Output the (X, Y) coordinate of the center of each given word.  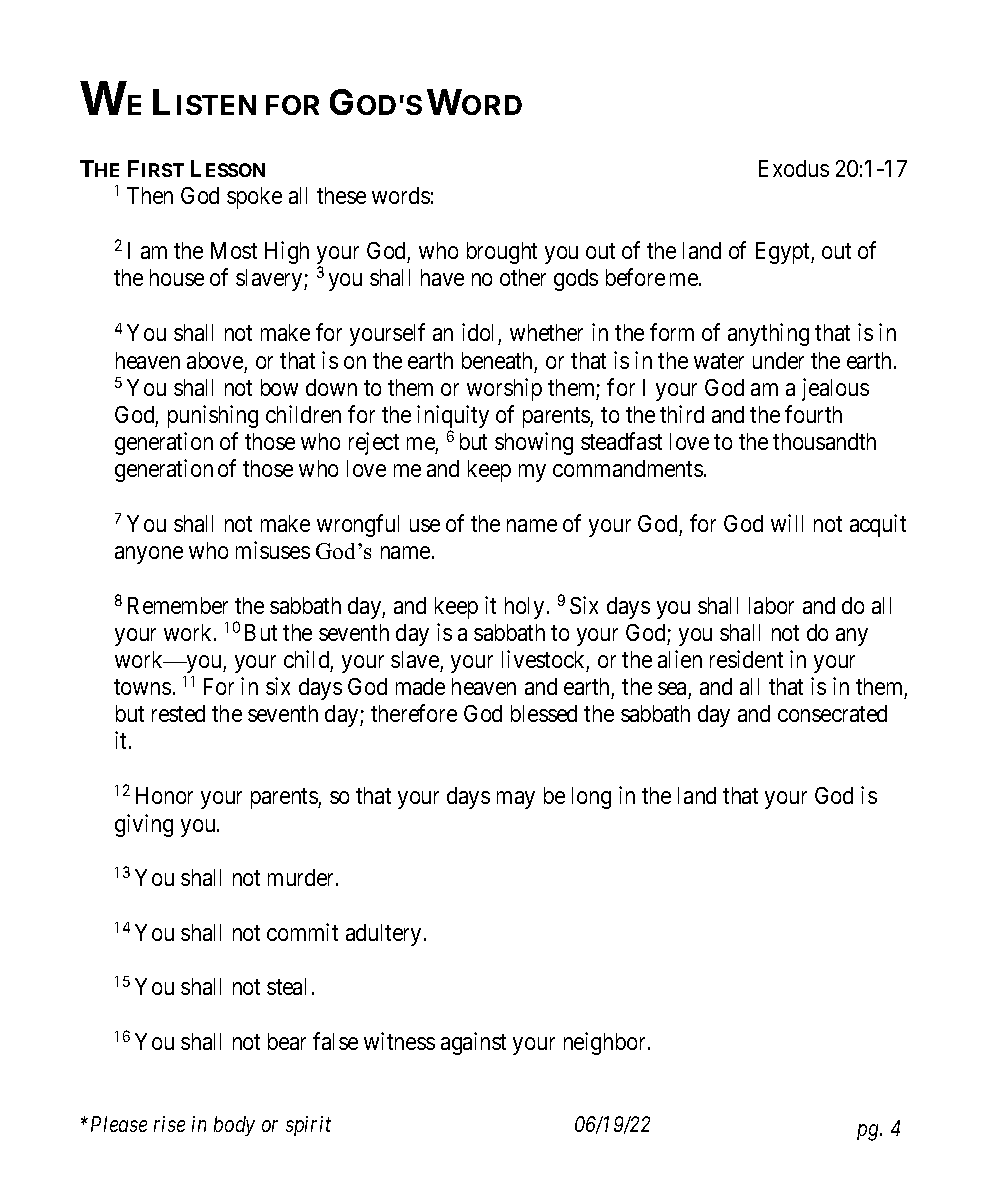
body (234, 1126)
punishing (213, 416)
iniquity (453, 418)
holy (524, 608)
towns (142, 687)
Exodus (794, 168)
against (473, 1043)
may (516, 800)
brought (502, 253)
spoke (254, 198)
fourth (813, 414)
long (591, 798)
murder (302, 877)
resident (746, 659)
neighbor (606, 1043)
